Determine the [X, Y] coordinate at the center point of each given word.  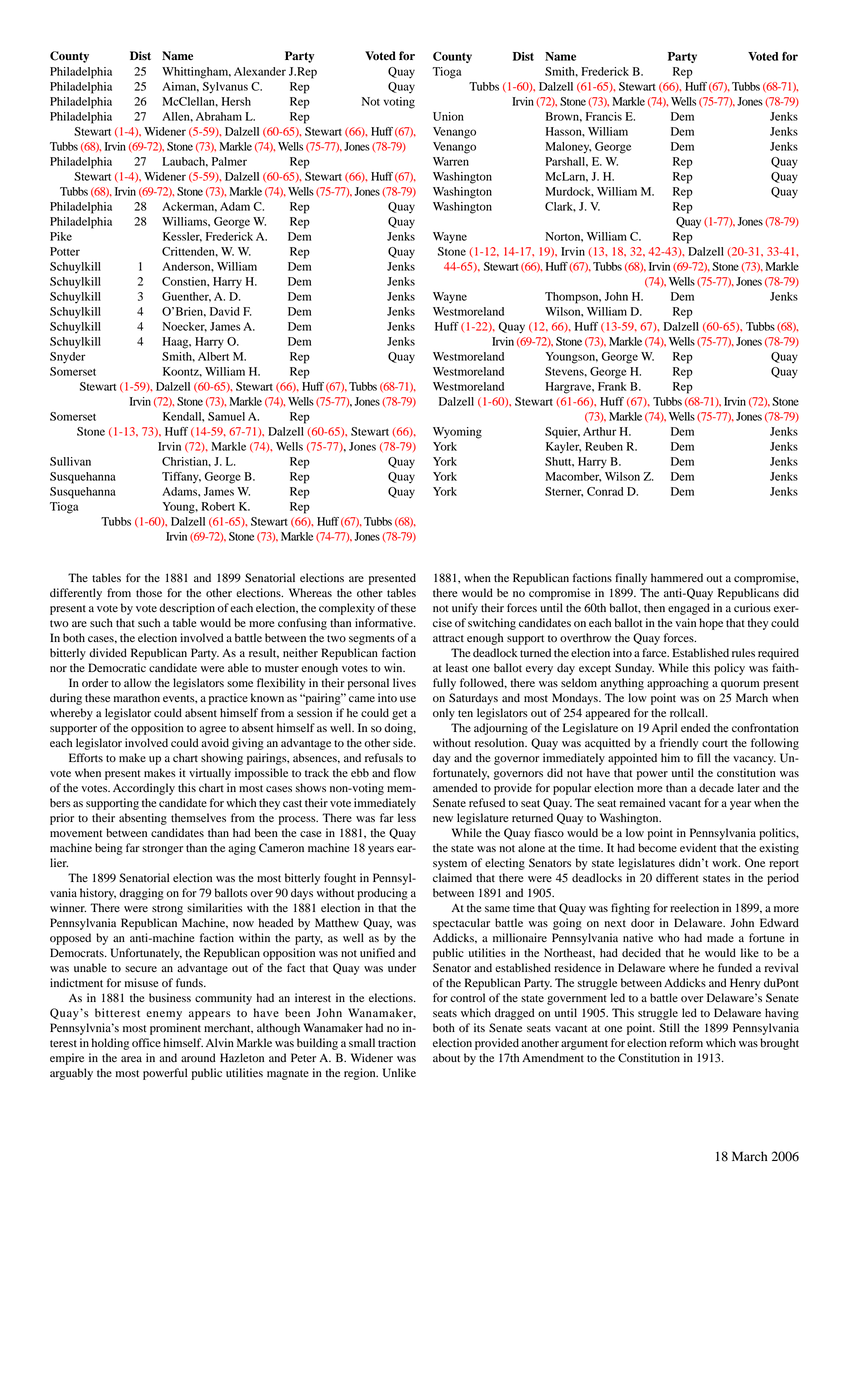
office [146, 1042]
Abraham [219, 116]
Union [448, 116]
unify [465, 609]
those [149, 592]
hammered [677, 577]
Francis [604, 116]
